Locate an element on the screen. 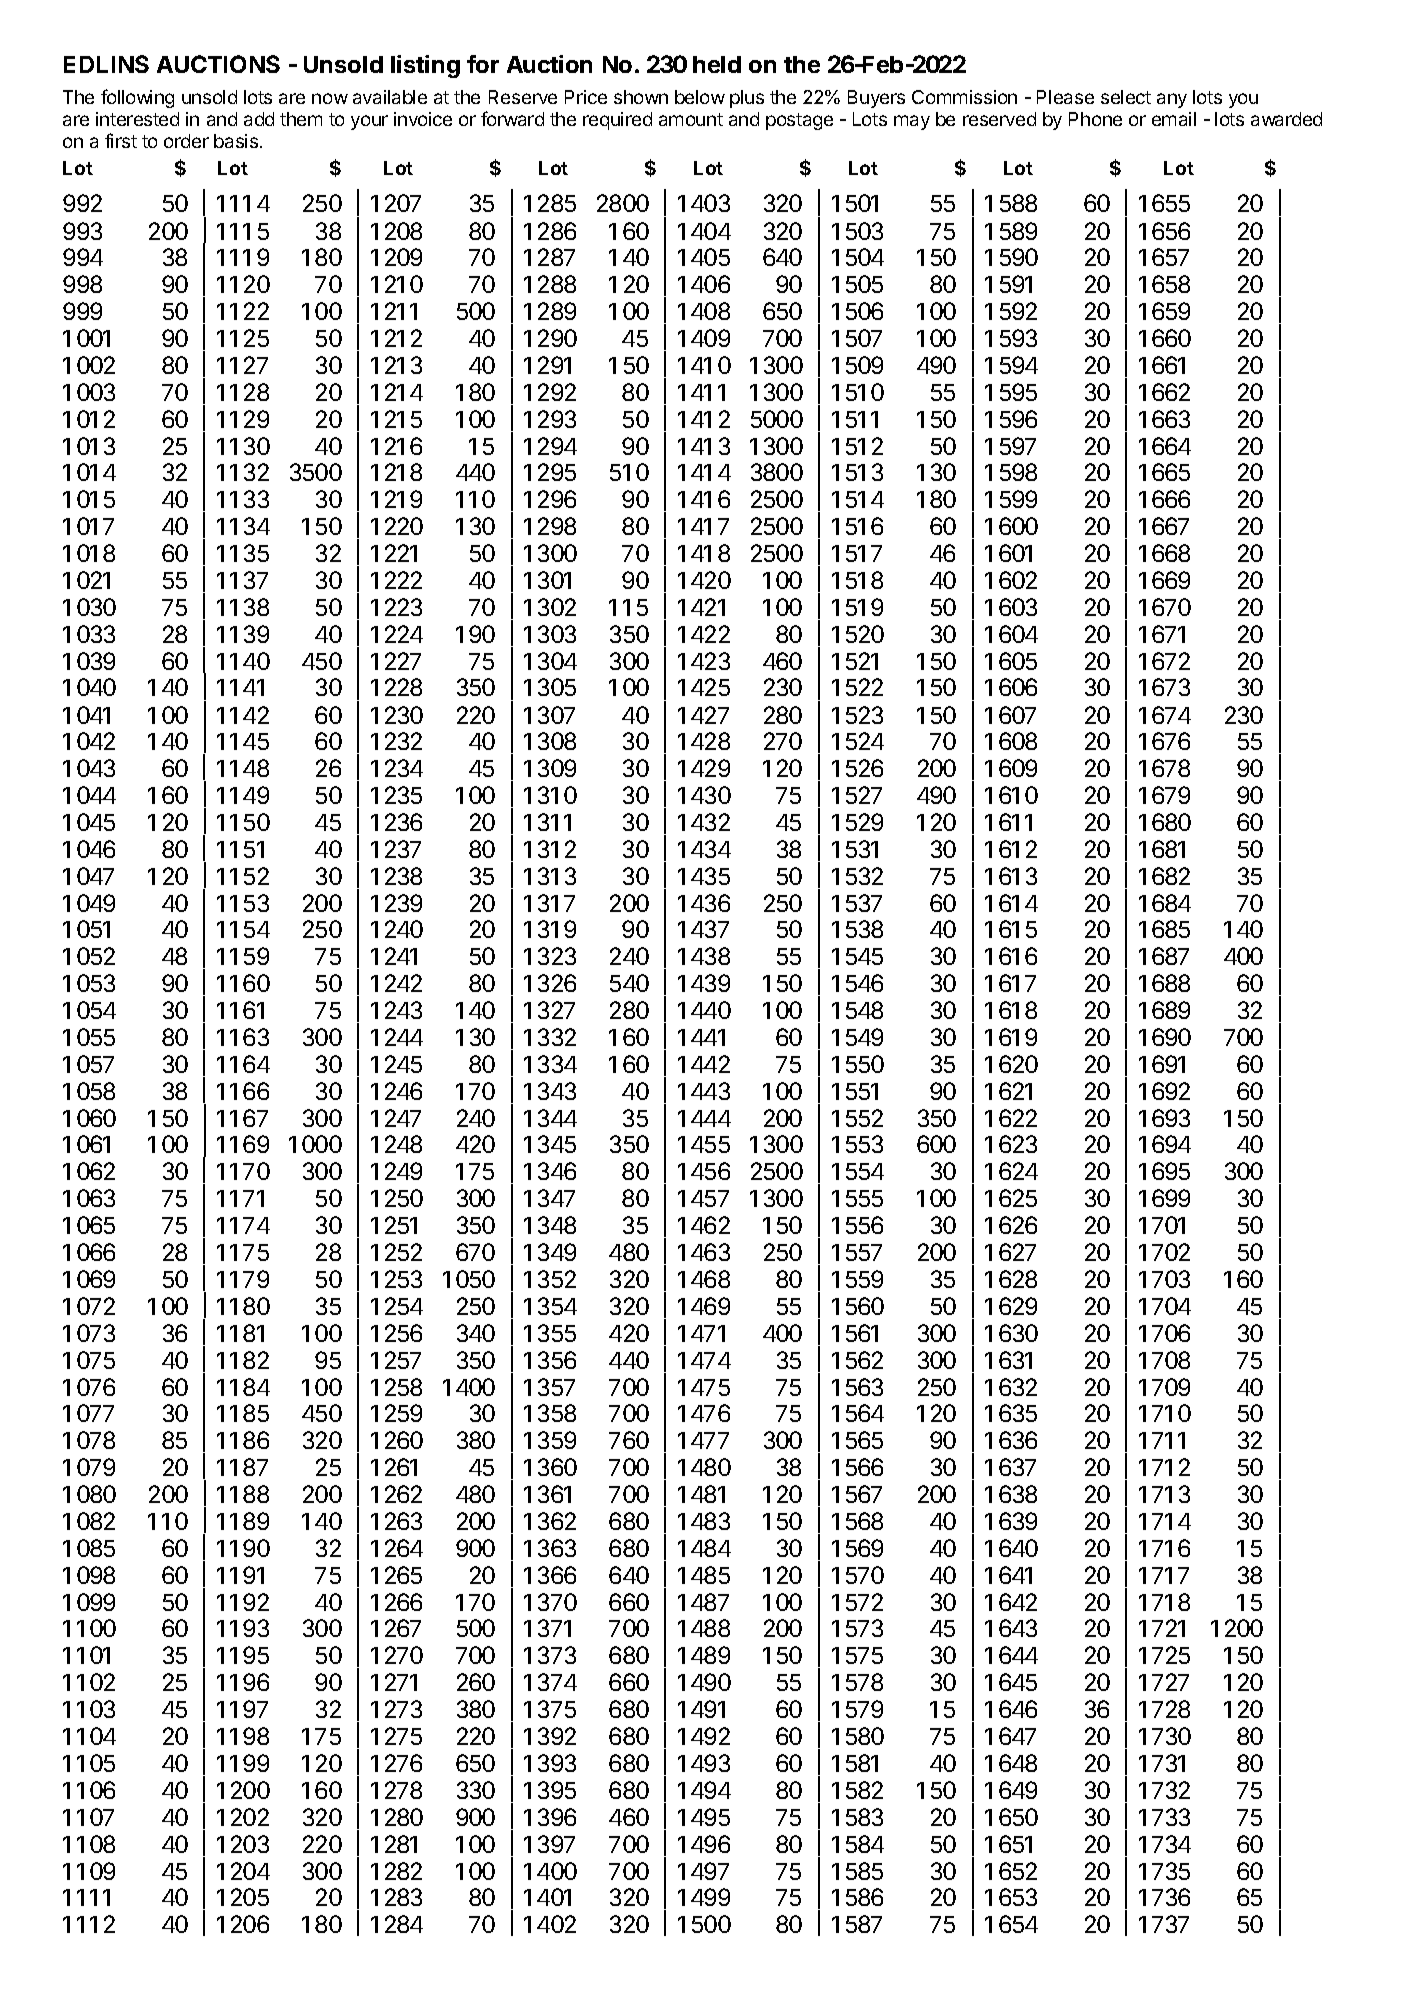 This screenshot has width=1421, height=2009. listing is located at coordinates (425, 66).
